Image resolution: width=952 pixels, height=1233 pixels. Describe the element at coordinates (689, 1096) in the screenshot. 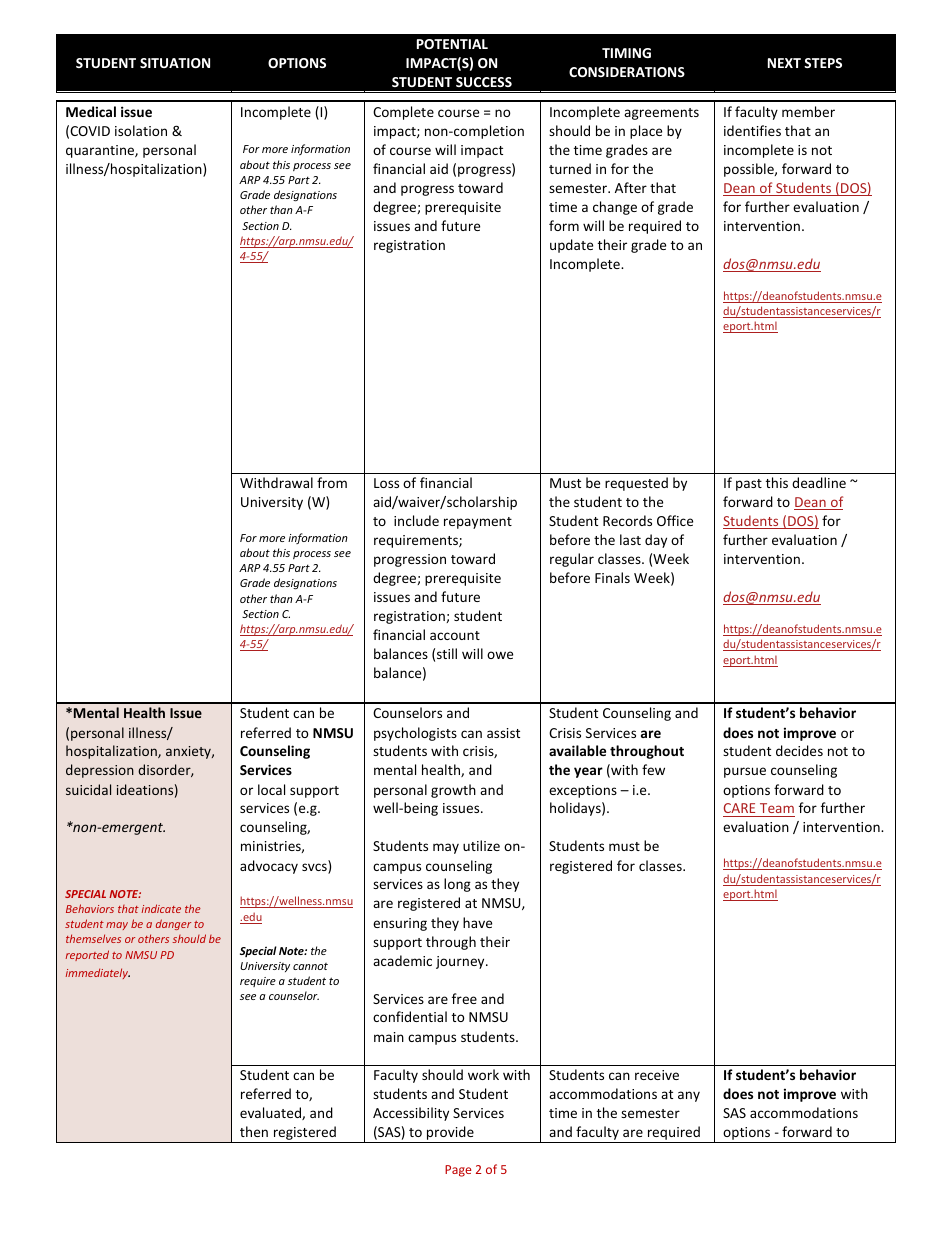

I see `any` at that location.
